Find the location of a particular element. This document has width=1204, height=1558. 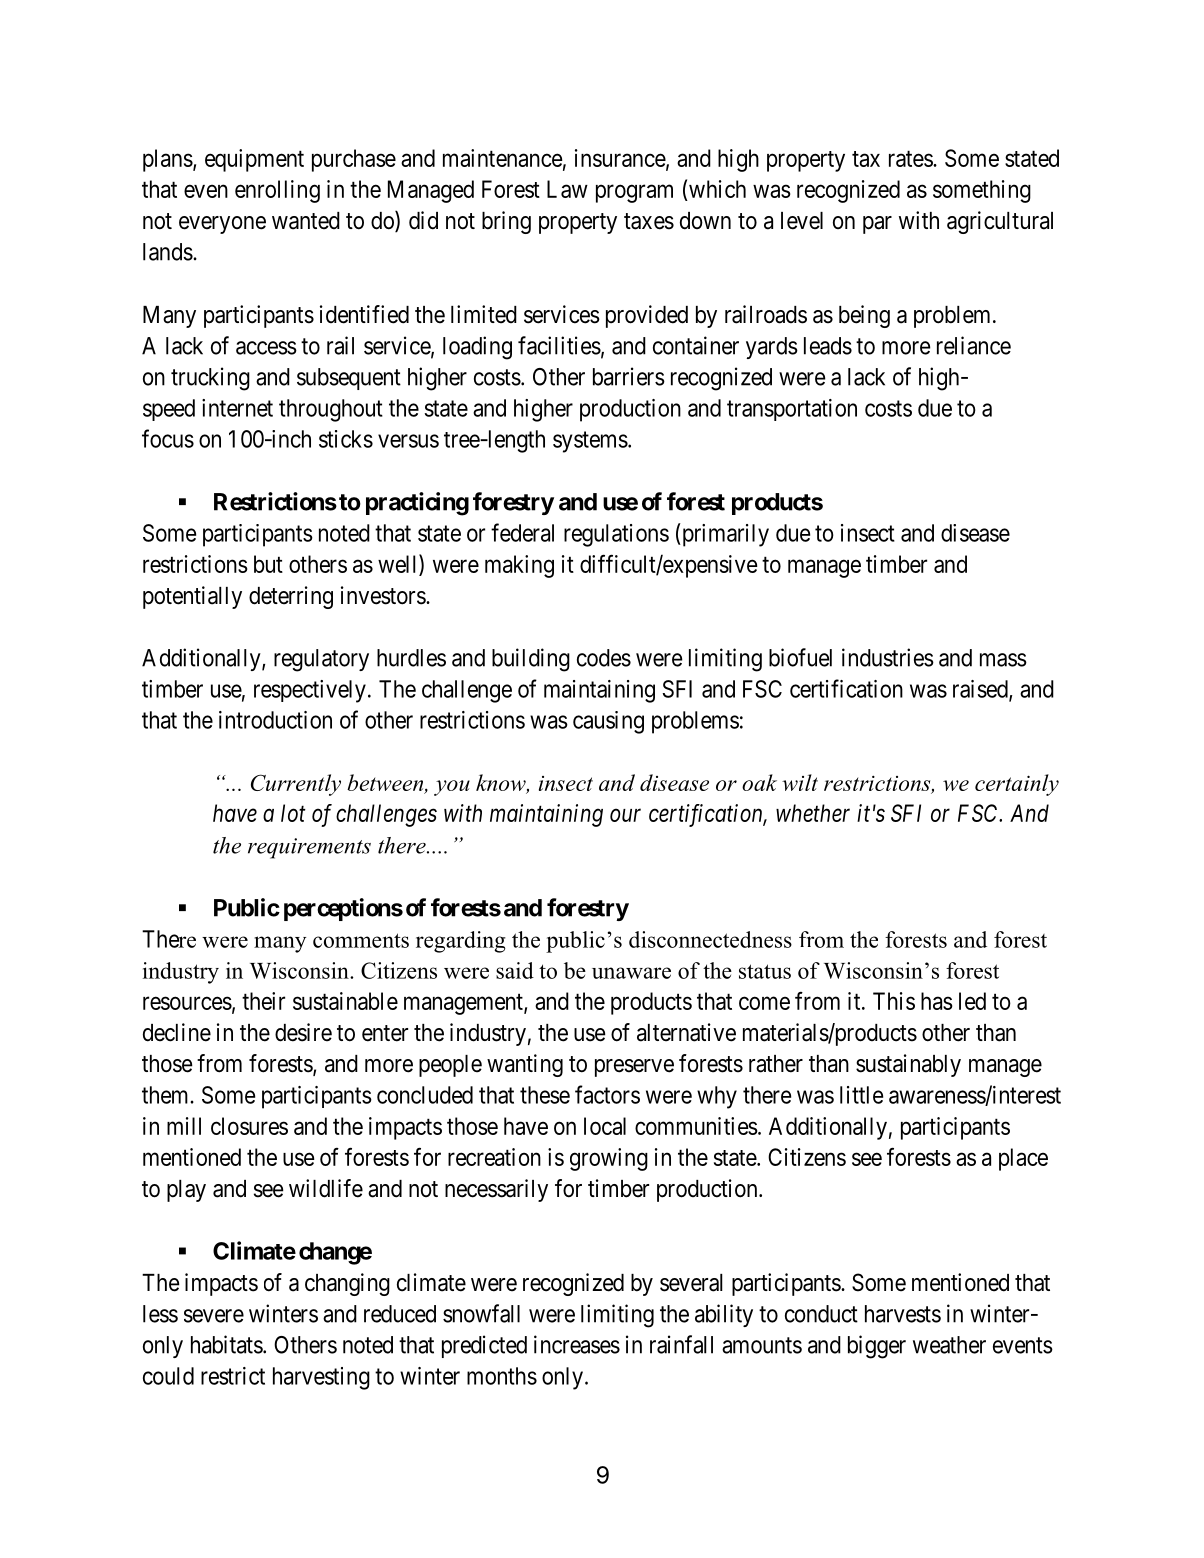

rates is located at coordinates (911, 159).
